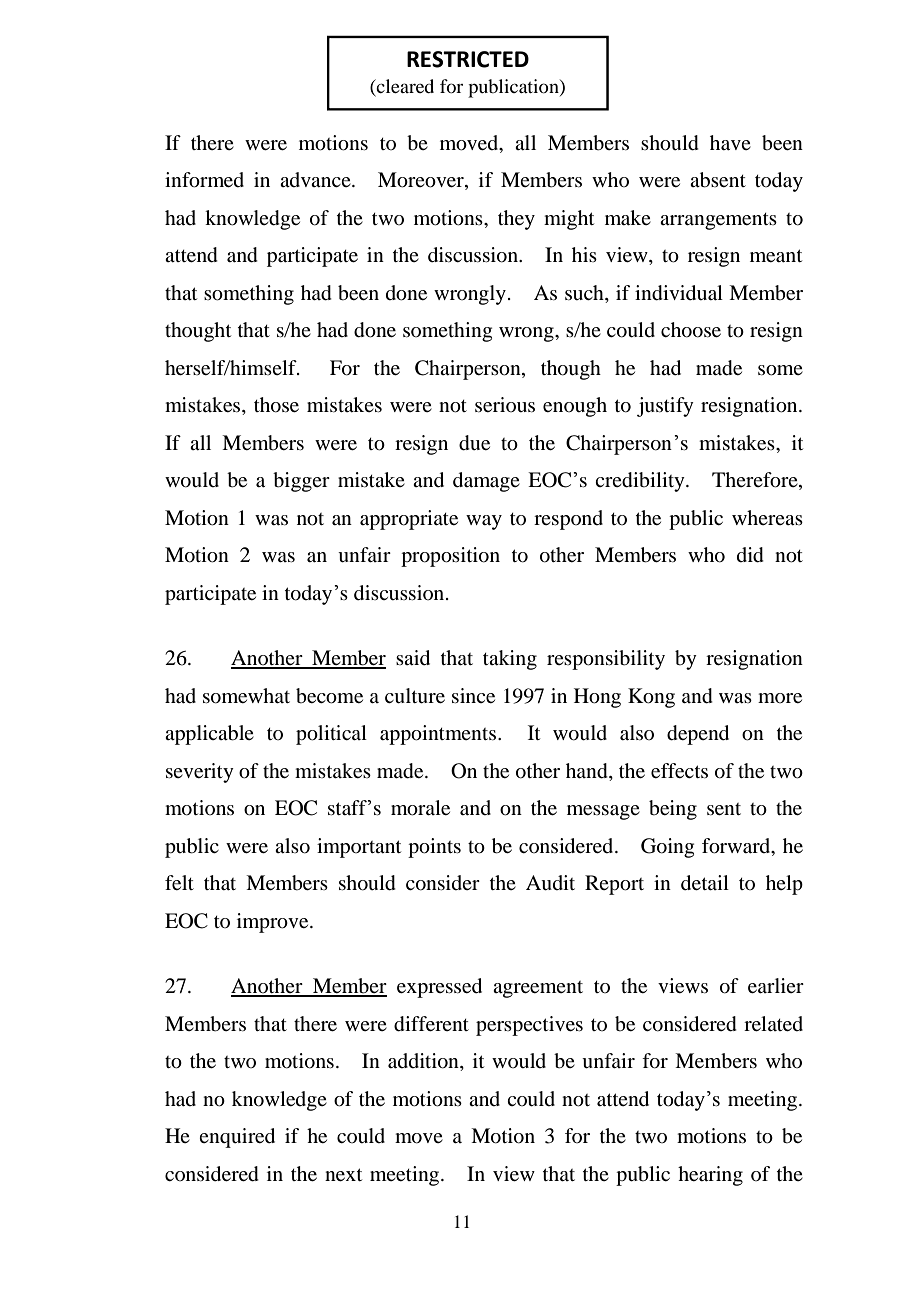 This screenshot has height=1307, width=924. Describe the element at coordinates (516, 220) in the screenshot. I see `they` at that location.
